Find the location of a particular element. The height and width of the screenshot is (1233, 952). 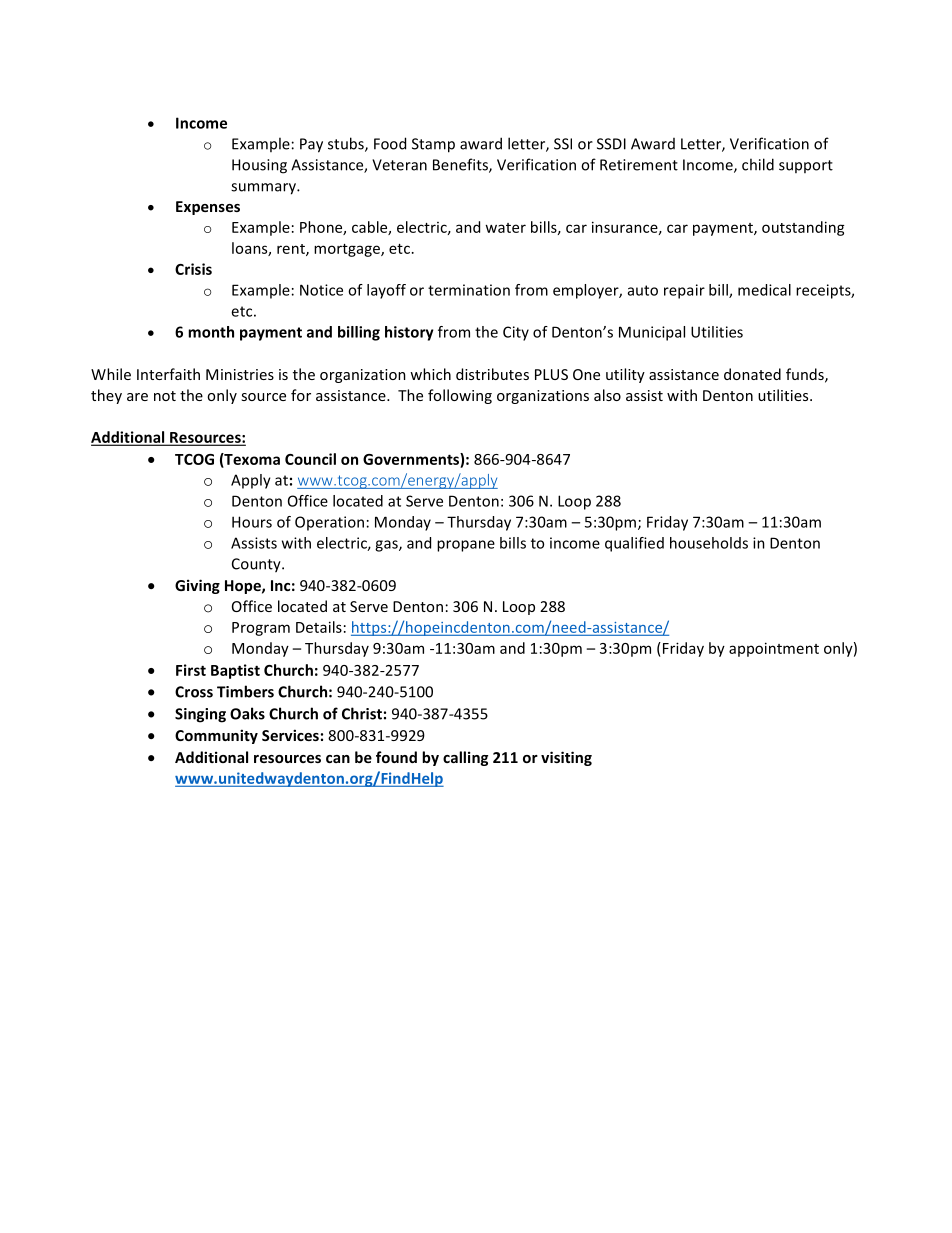

Community is located at coordinates (216, 736).
